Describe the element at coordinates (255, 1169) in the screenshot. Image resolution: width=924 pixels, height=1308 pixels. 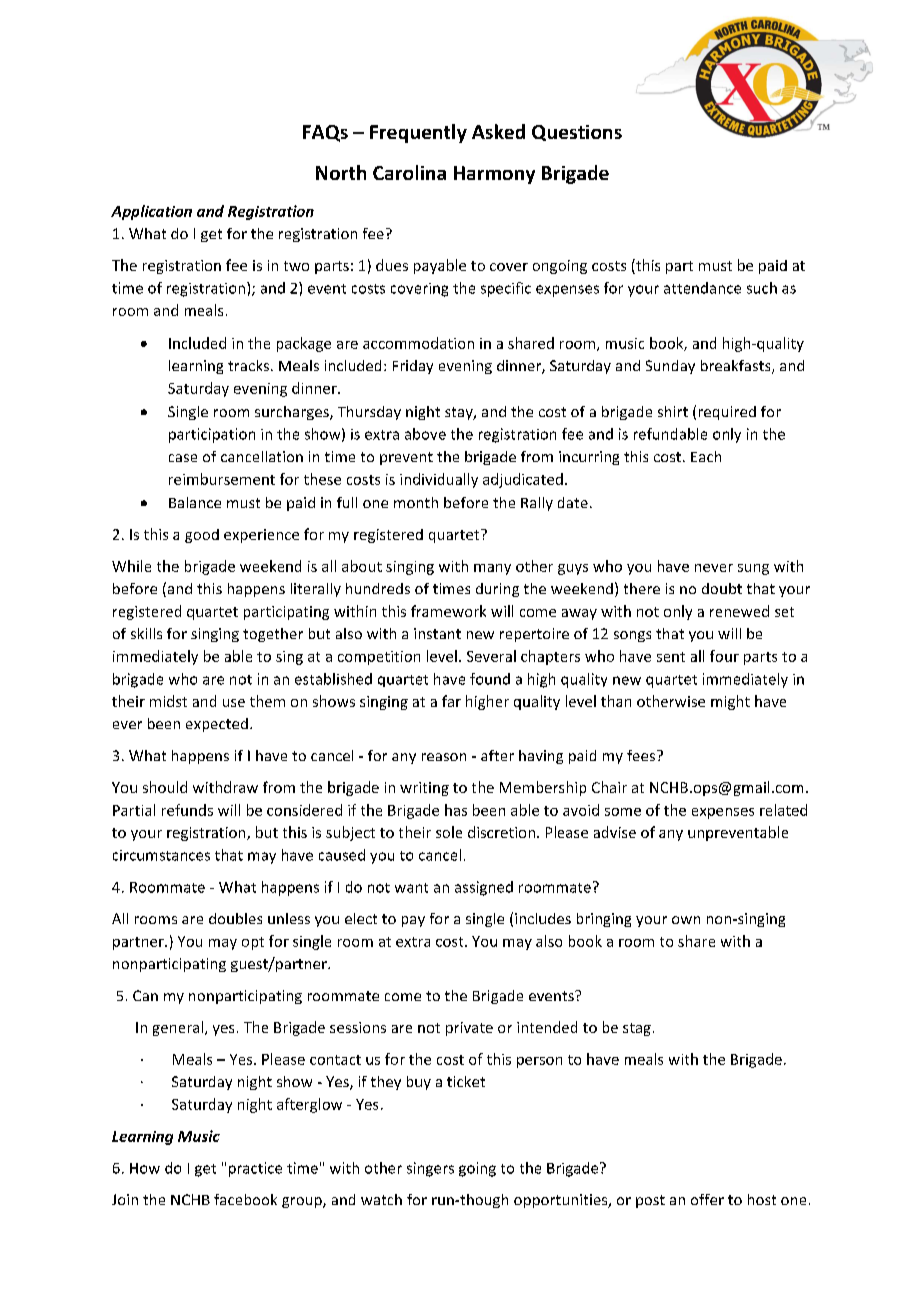
I see `practice` at that location.
